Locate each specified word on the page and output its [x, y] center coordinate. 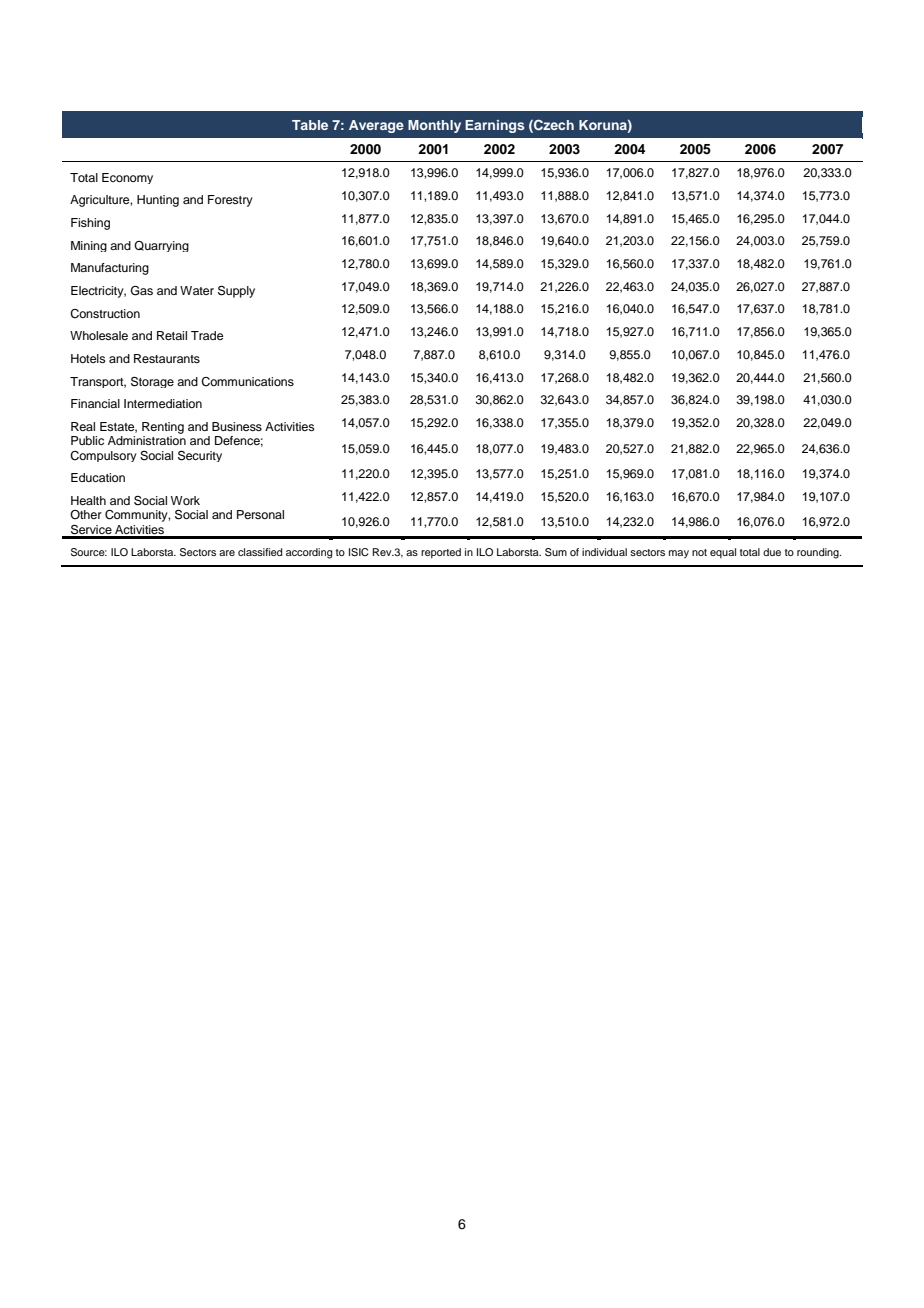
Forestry [230, 201]
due [772, 552]
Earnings [495, 126]
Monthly [434, 126]
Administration [147, 440]
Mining [89, 246]
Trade [207, 335]
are [227, 553]
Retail [172, 335]
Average [376, 126]
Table [310, 125]
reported [441, 553]
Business [237, 426]
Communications [247, 382]
